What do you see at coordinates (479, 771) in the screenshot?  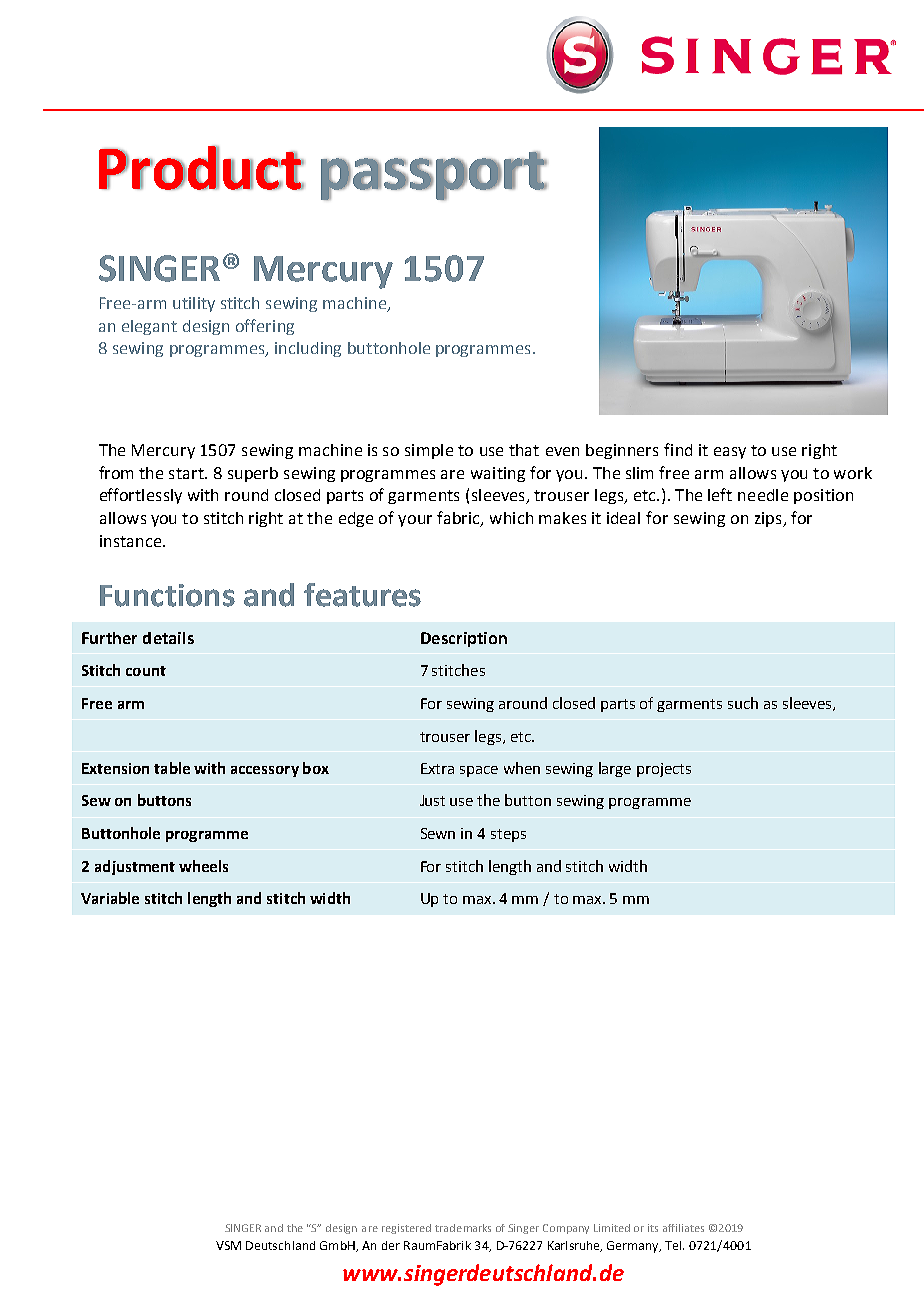 I see `space` at bounding box center [479, 771].
